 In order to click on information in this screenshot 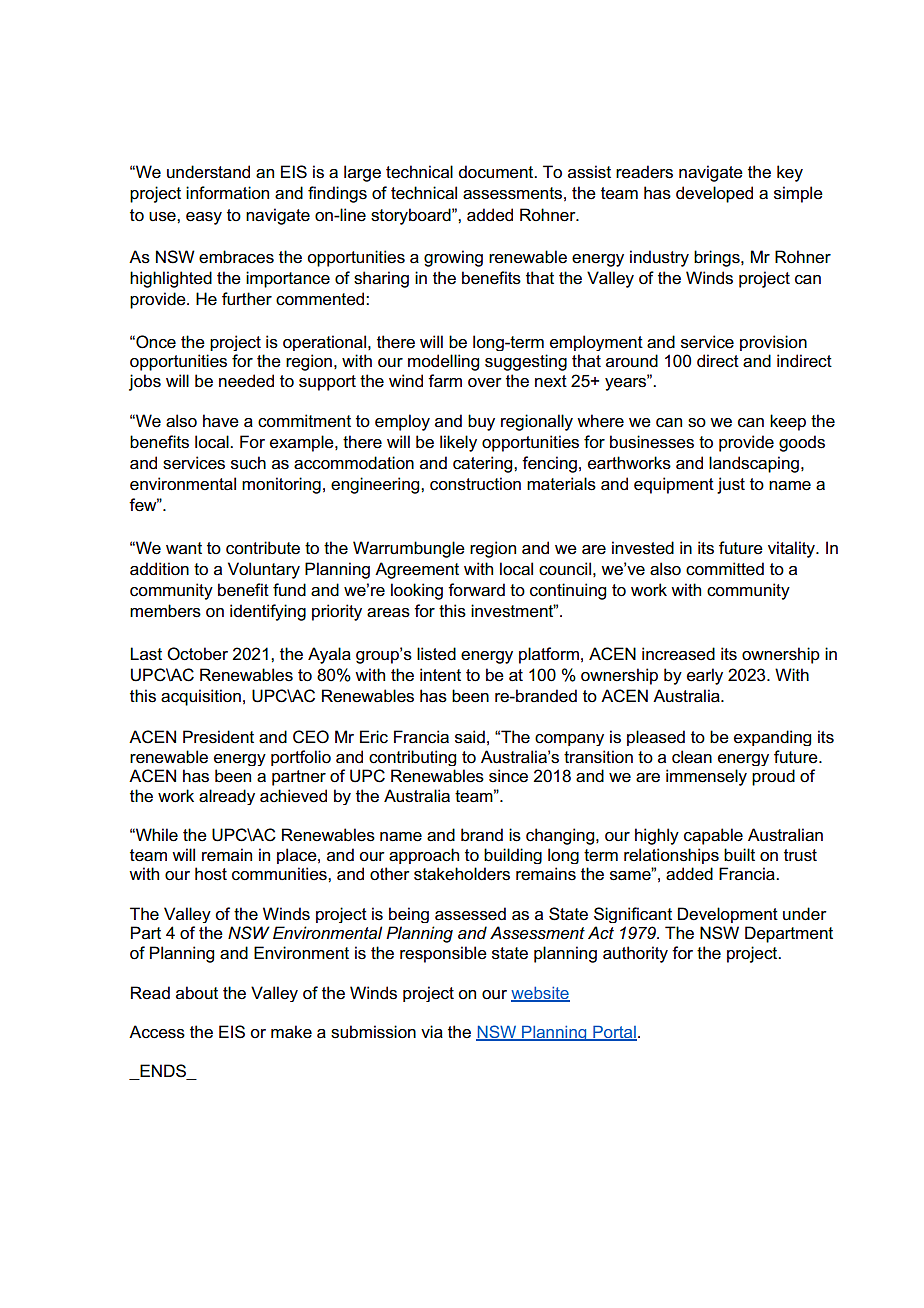, I will do `click(227, 193)`.
